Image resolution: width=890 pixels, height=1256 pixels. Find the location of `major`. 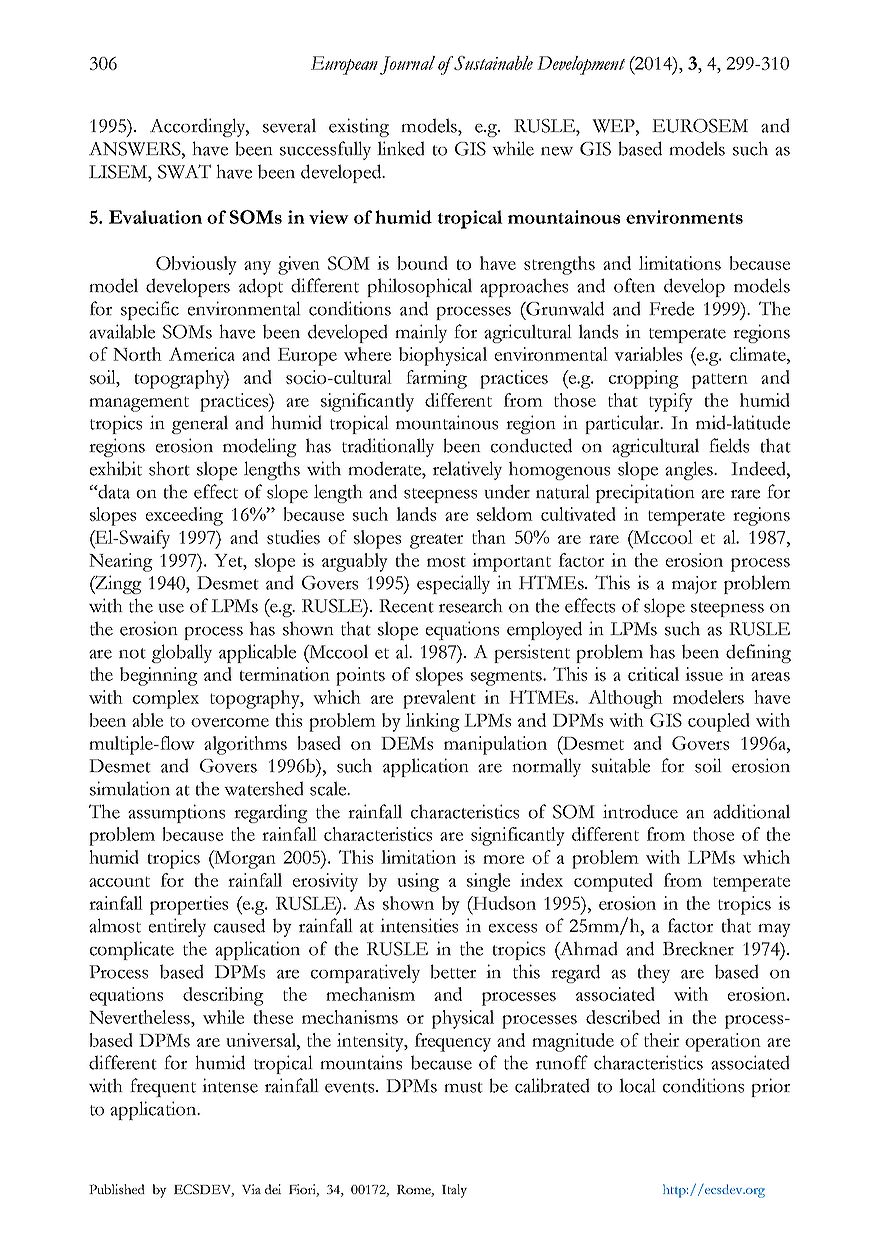

major is located at coordinates (694, 585).
